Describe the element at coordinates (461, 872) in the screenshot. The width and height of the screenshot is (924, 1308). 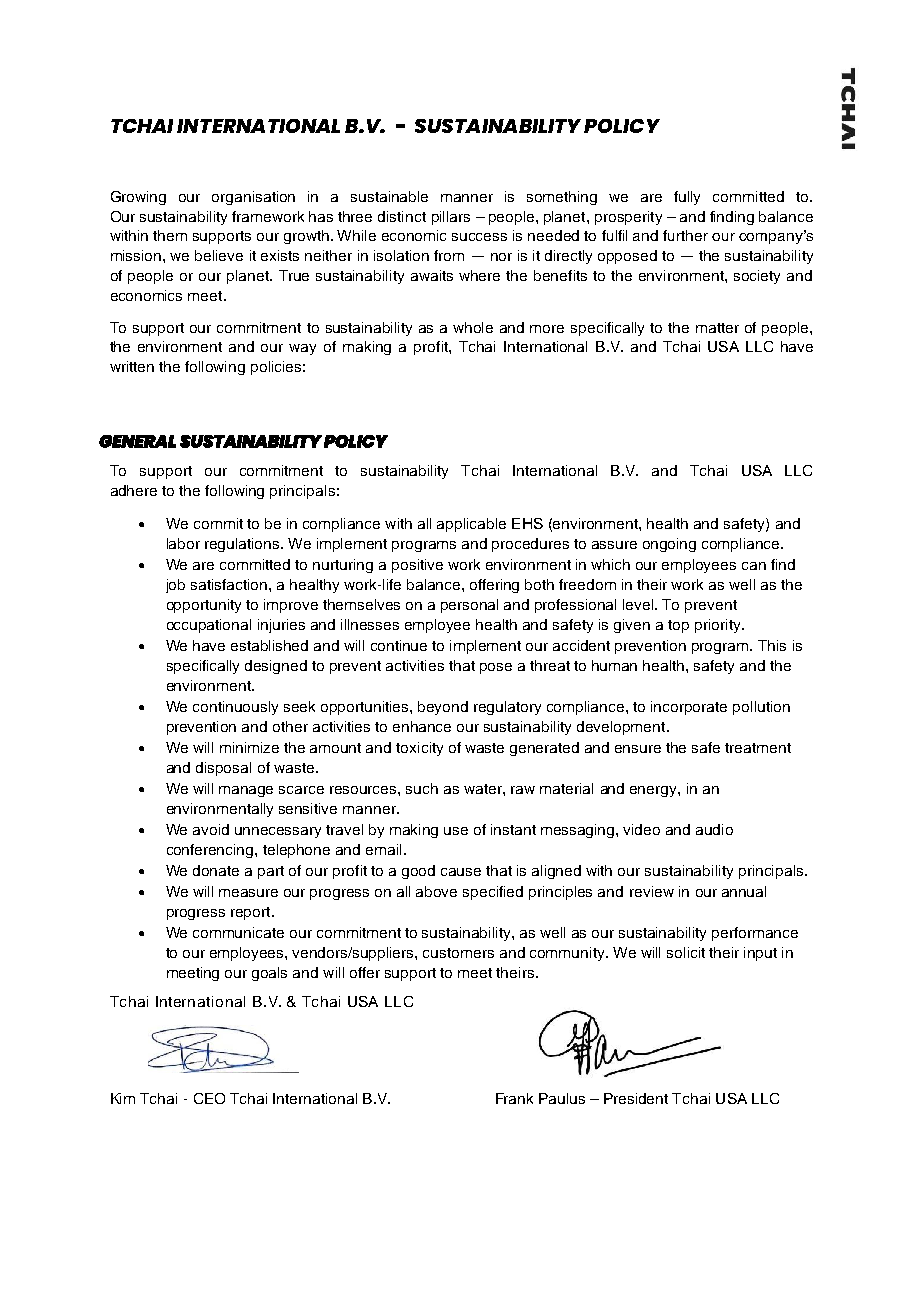
I see `cause` at that location.
